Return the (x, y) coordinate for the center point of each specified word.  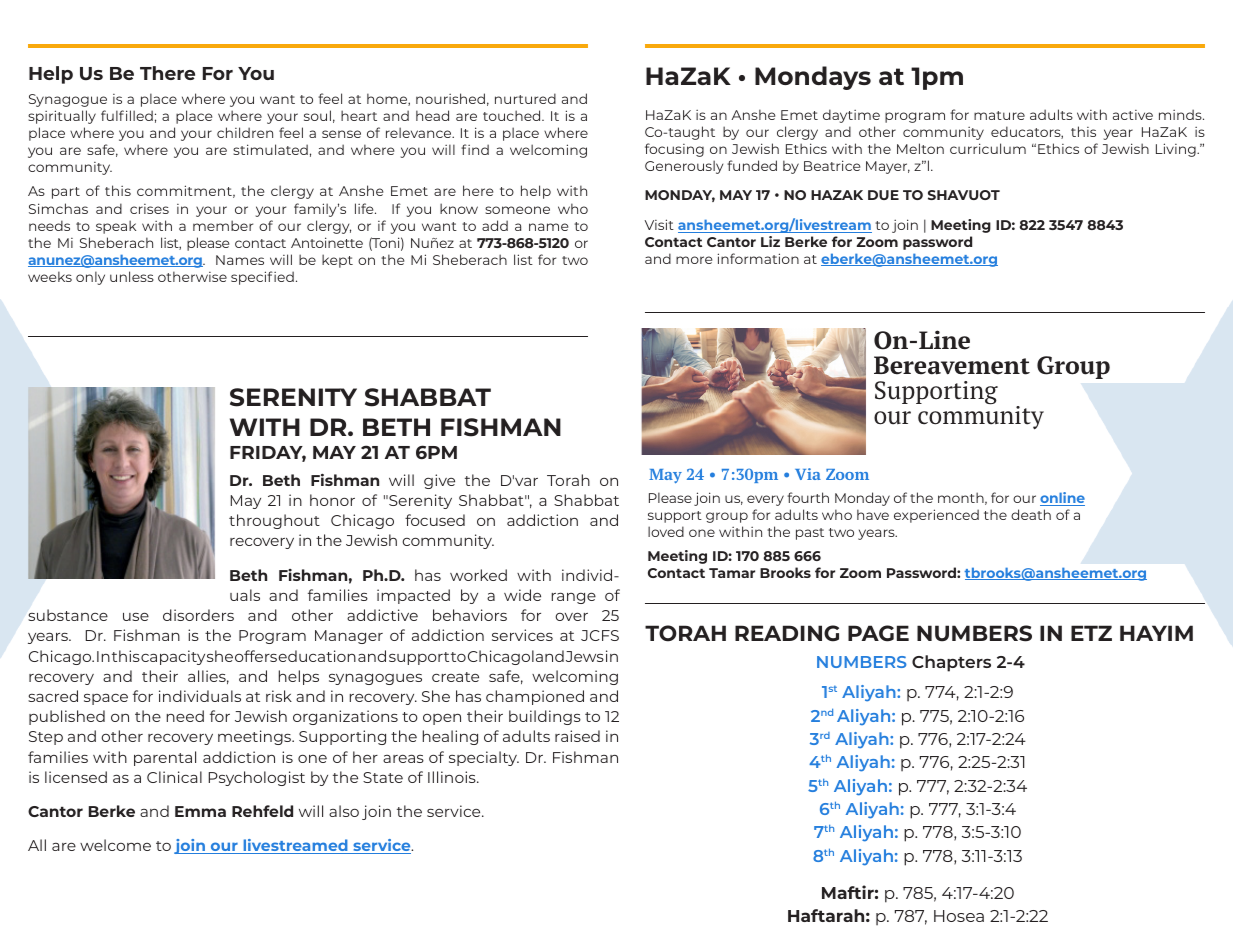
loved (666, 531)
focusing (674, 150)
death (1031, 514)
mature (999, 115)
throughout (274, 521)
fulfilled (127, 115)
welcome (115, 845)
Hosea (959, 916)
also (344, 811)
